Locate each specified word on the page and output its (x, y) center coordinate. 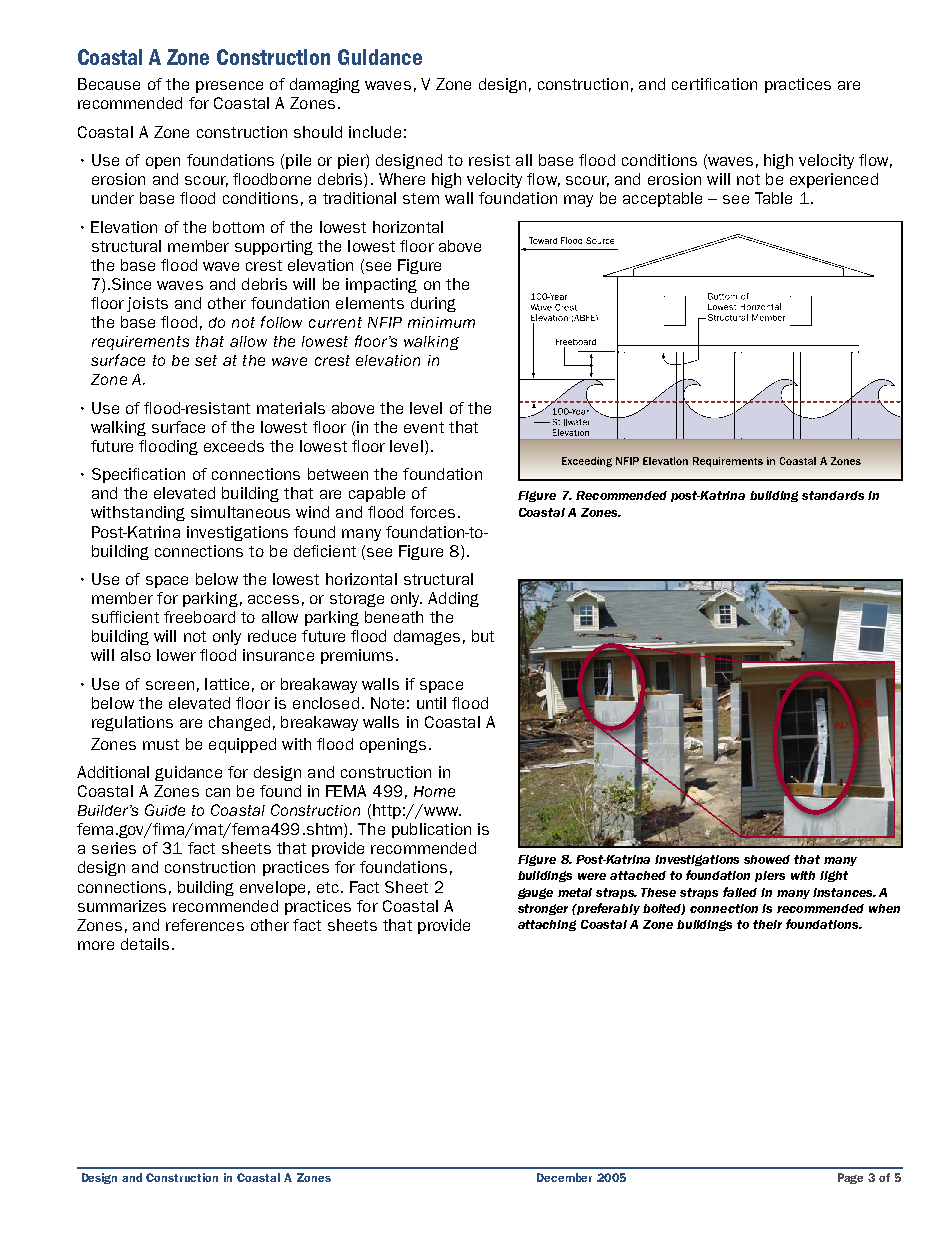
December (564, 1177)
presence (229, 87)
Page (850, 1178)
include (375, 132)
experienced (834, 180)
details (145, 944)
